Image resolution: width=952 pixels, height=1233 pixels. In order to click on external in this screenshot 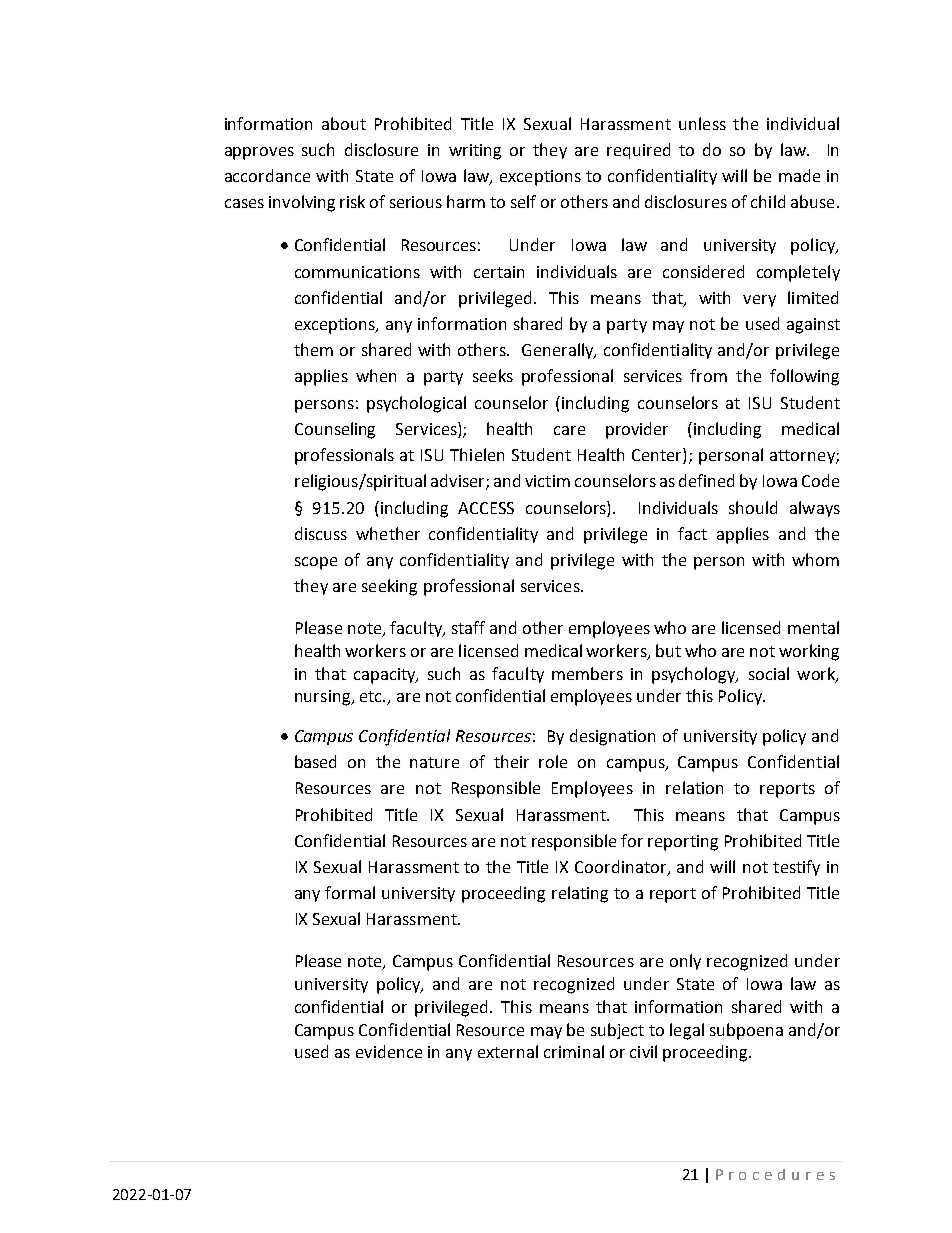, I will do `click(508, 1051)`.
